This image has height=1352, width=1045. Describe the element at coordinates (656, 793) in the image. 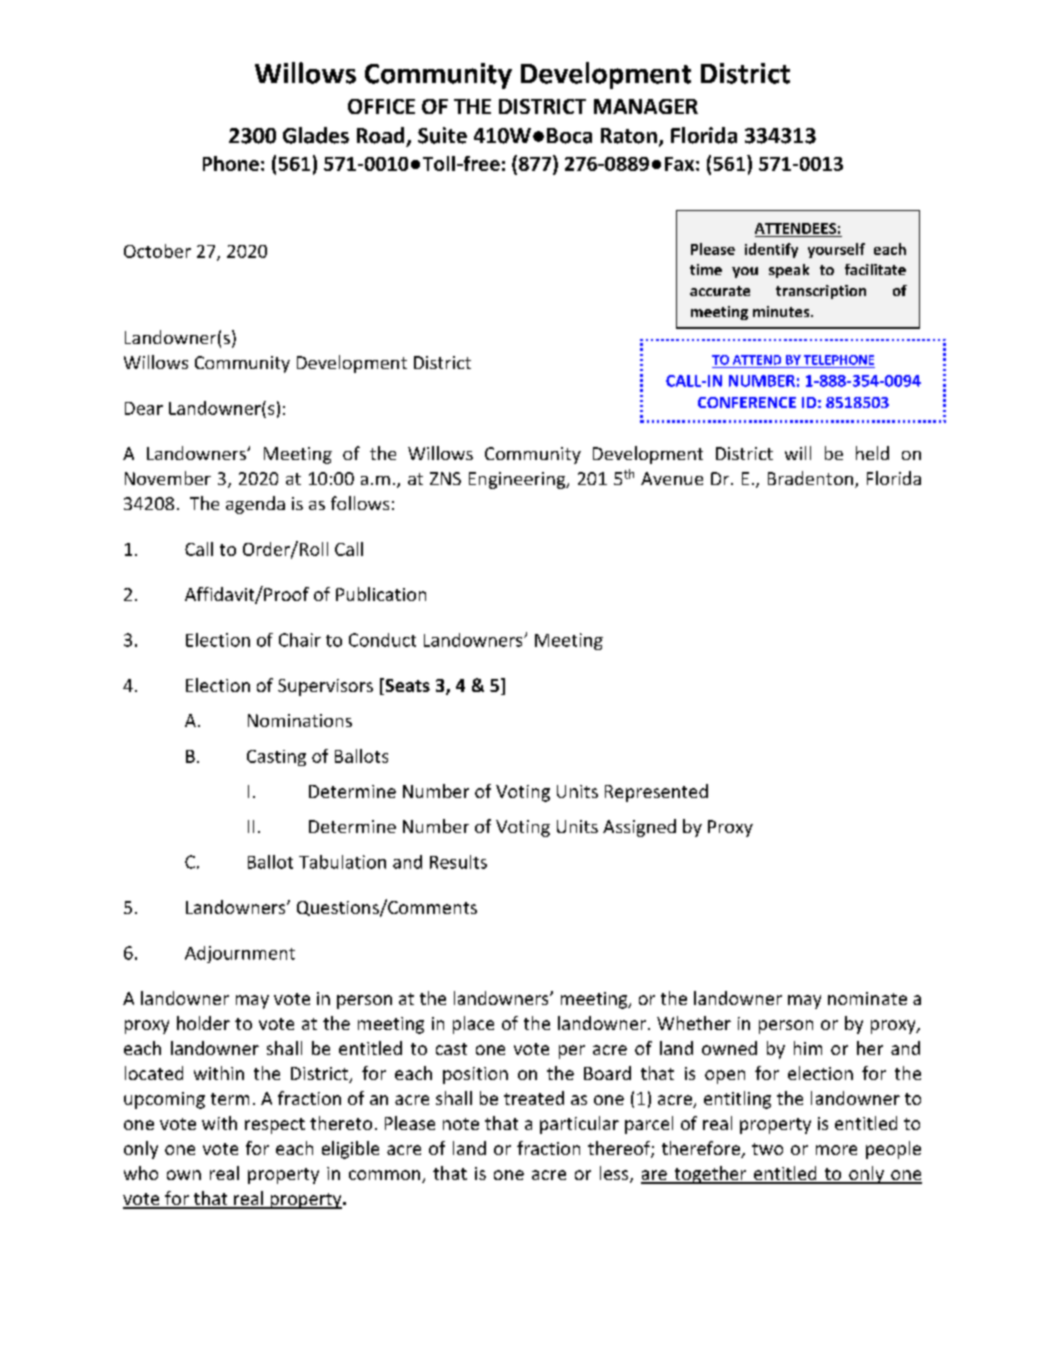

I see `Represented` at that location.
